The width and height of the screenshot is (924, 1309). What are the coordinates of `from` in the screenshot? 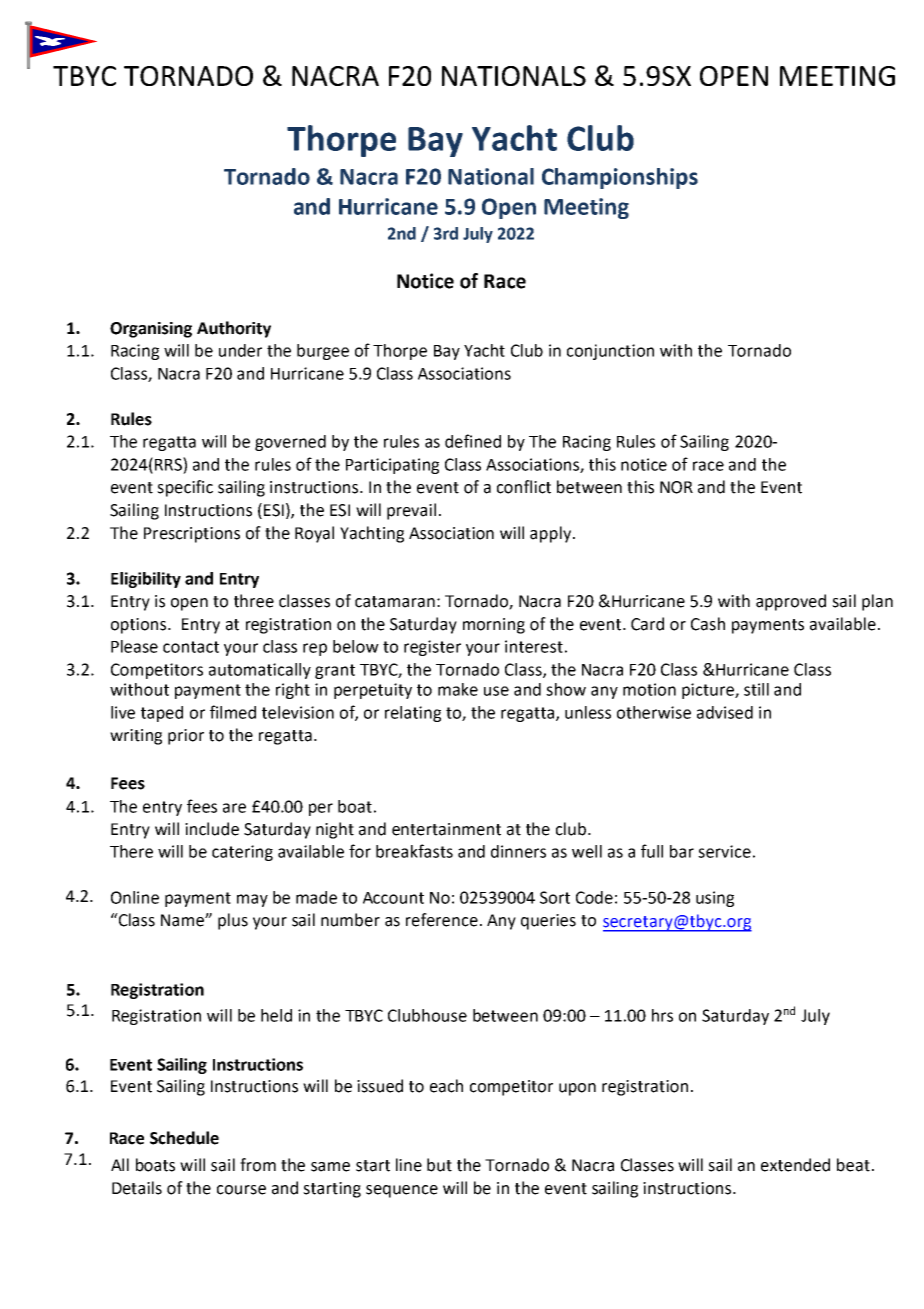 It's located at (258, 1165).
